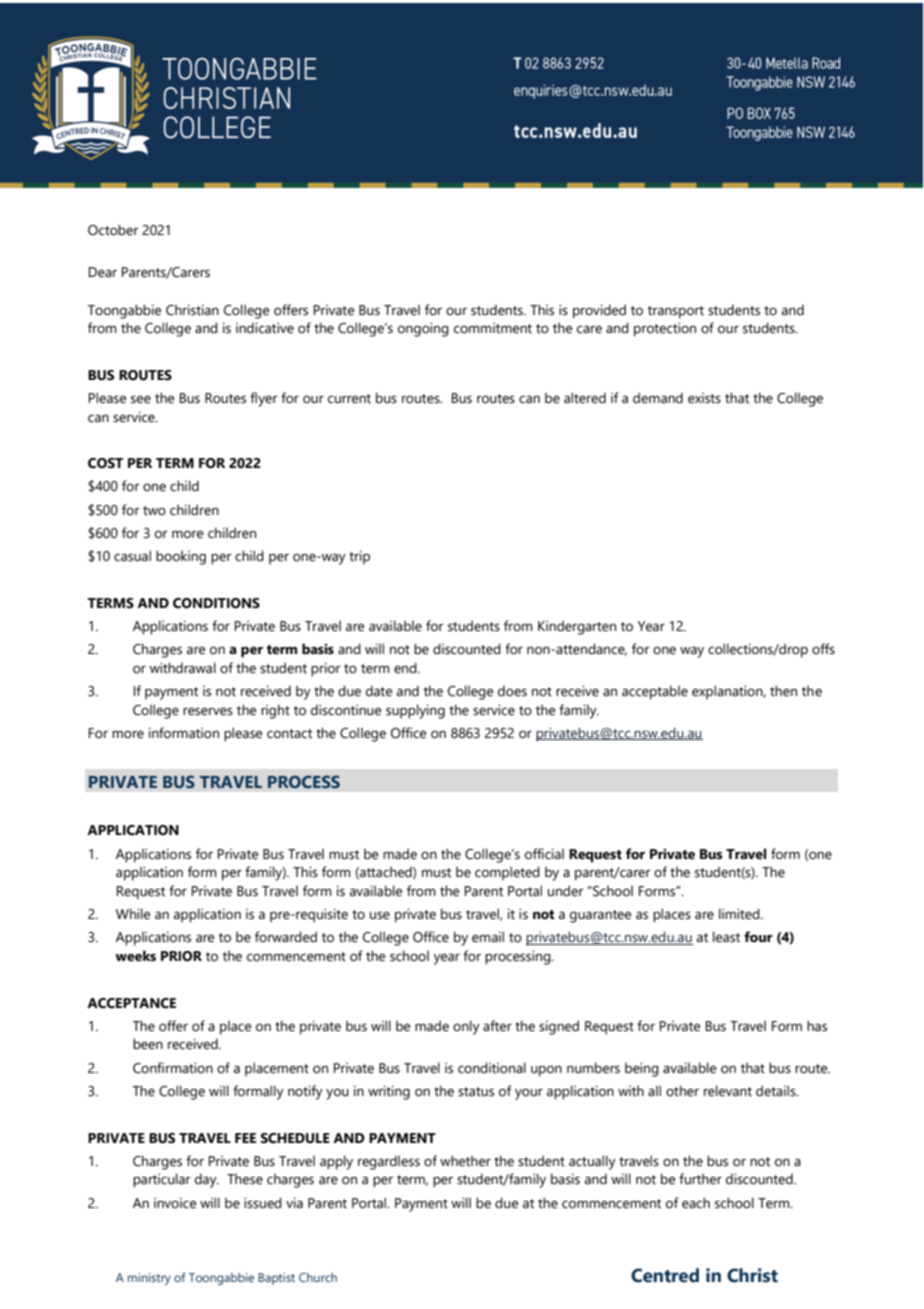  Describe the element at coordinates (113, 230) in the document. I see `October` at that location.
